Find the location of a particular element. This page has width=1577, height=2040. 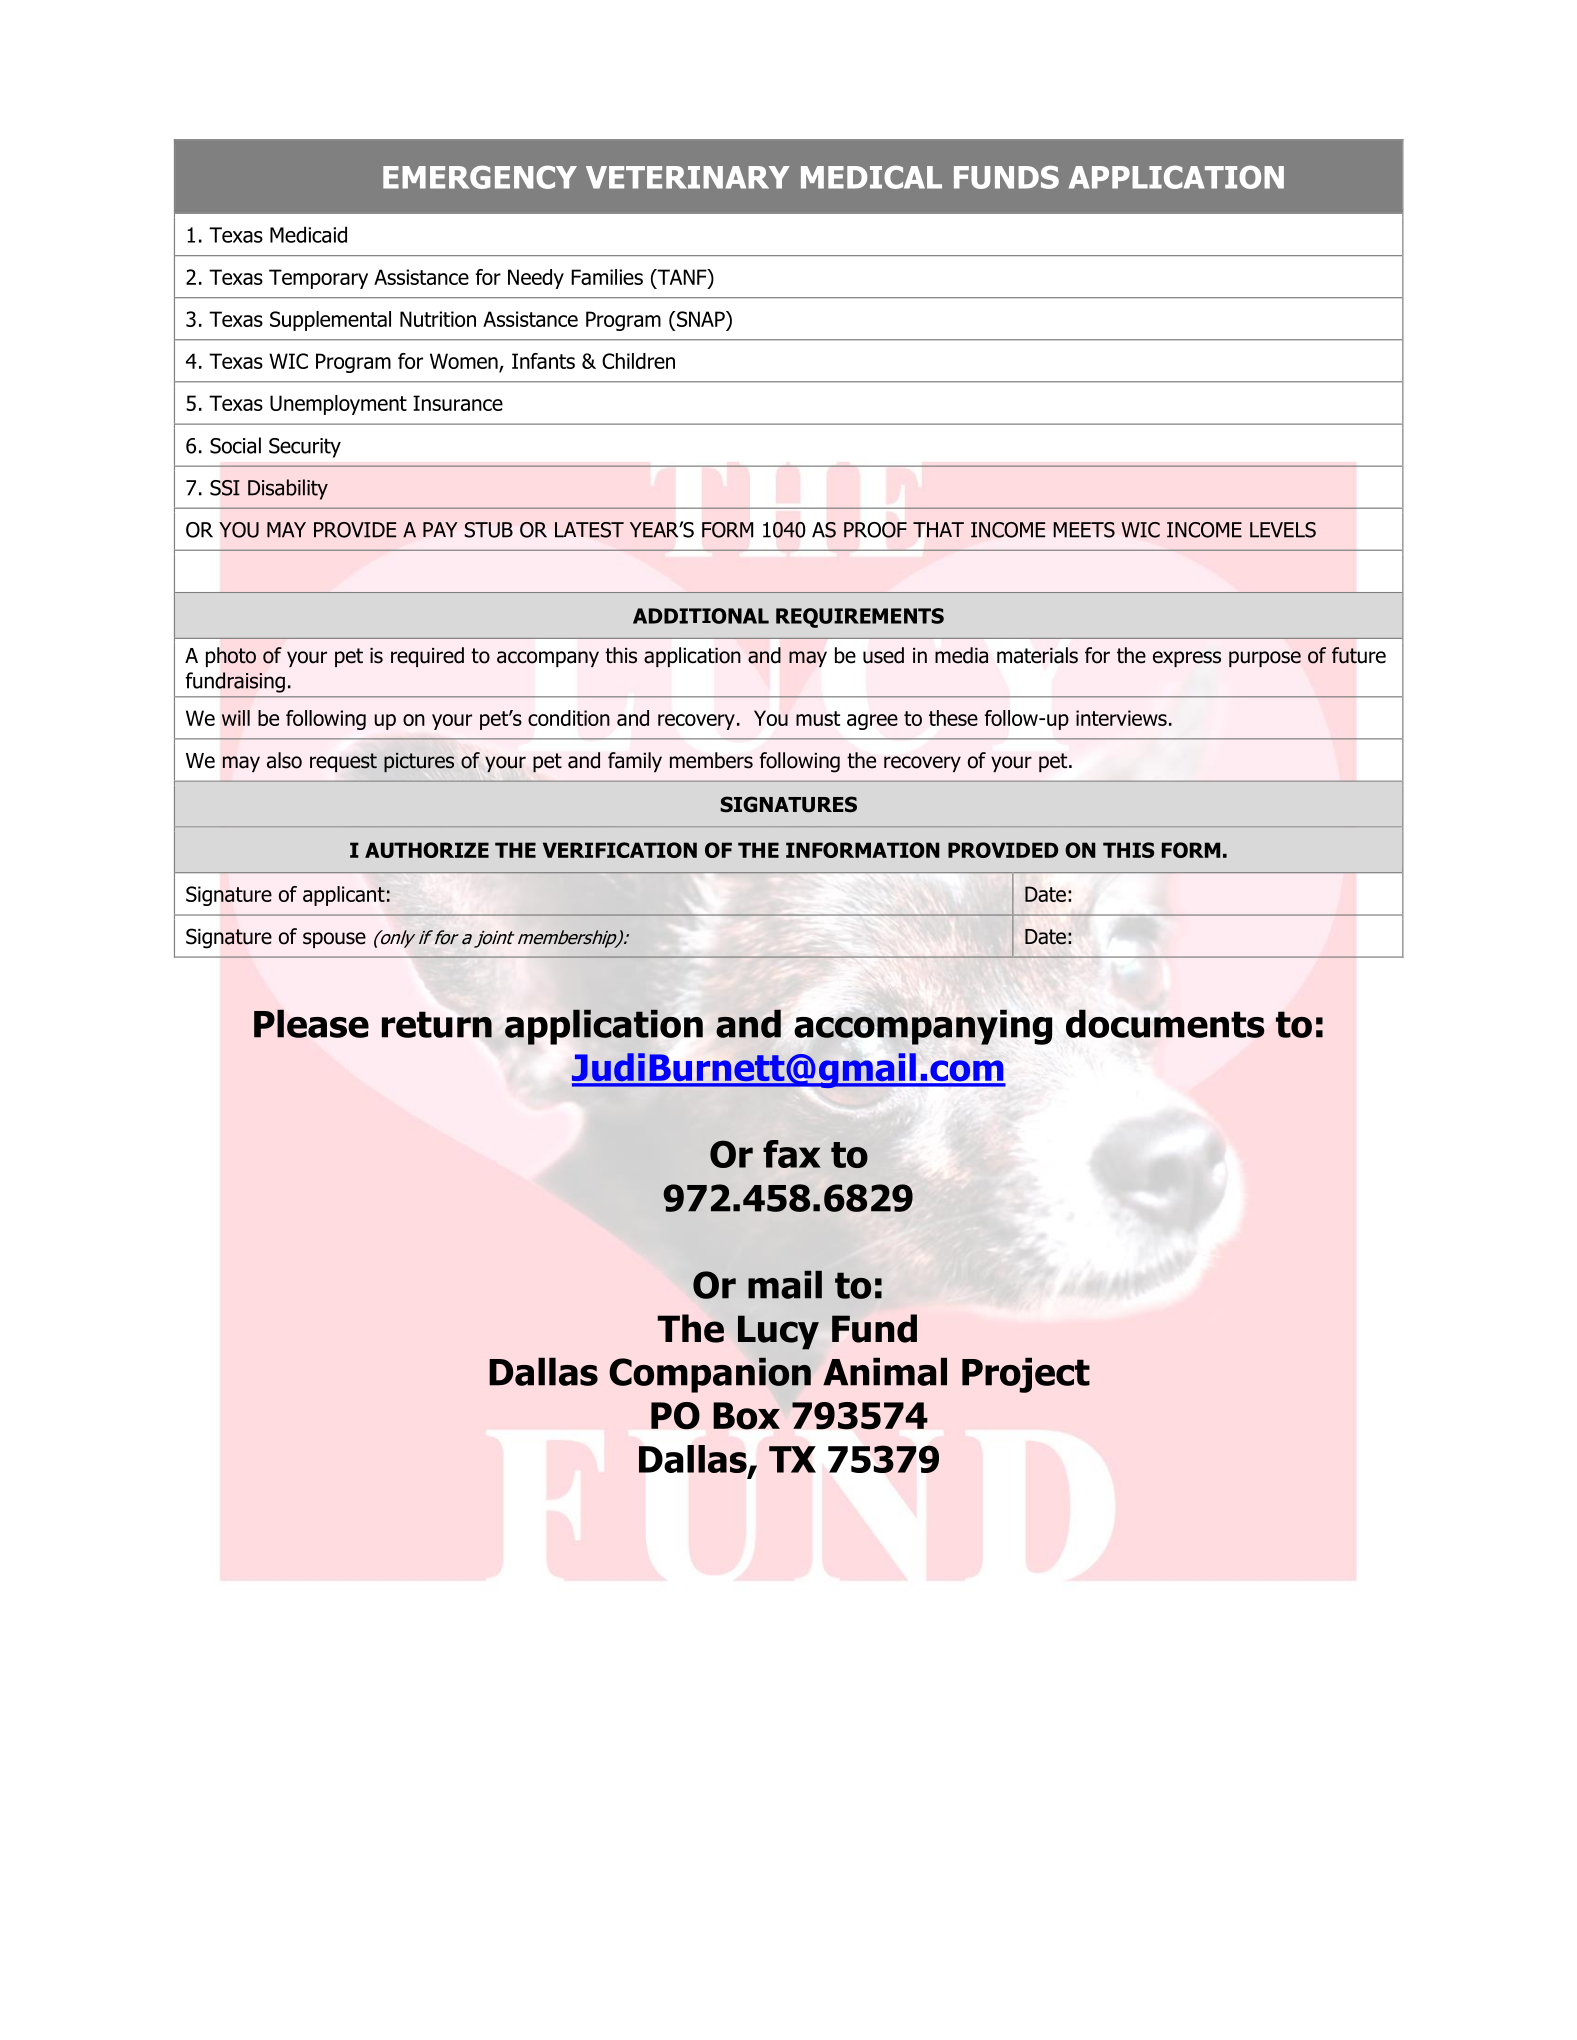

Box is located at coordinates (746, 1416).
